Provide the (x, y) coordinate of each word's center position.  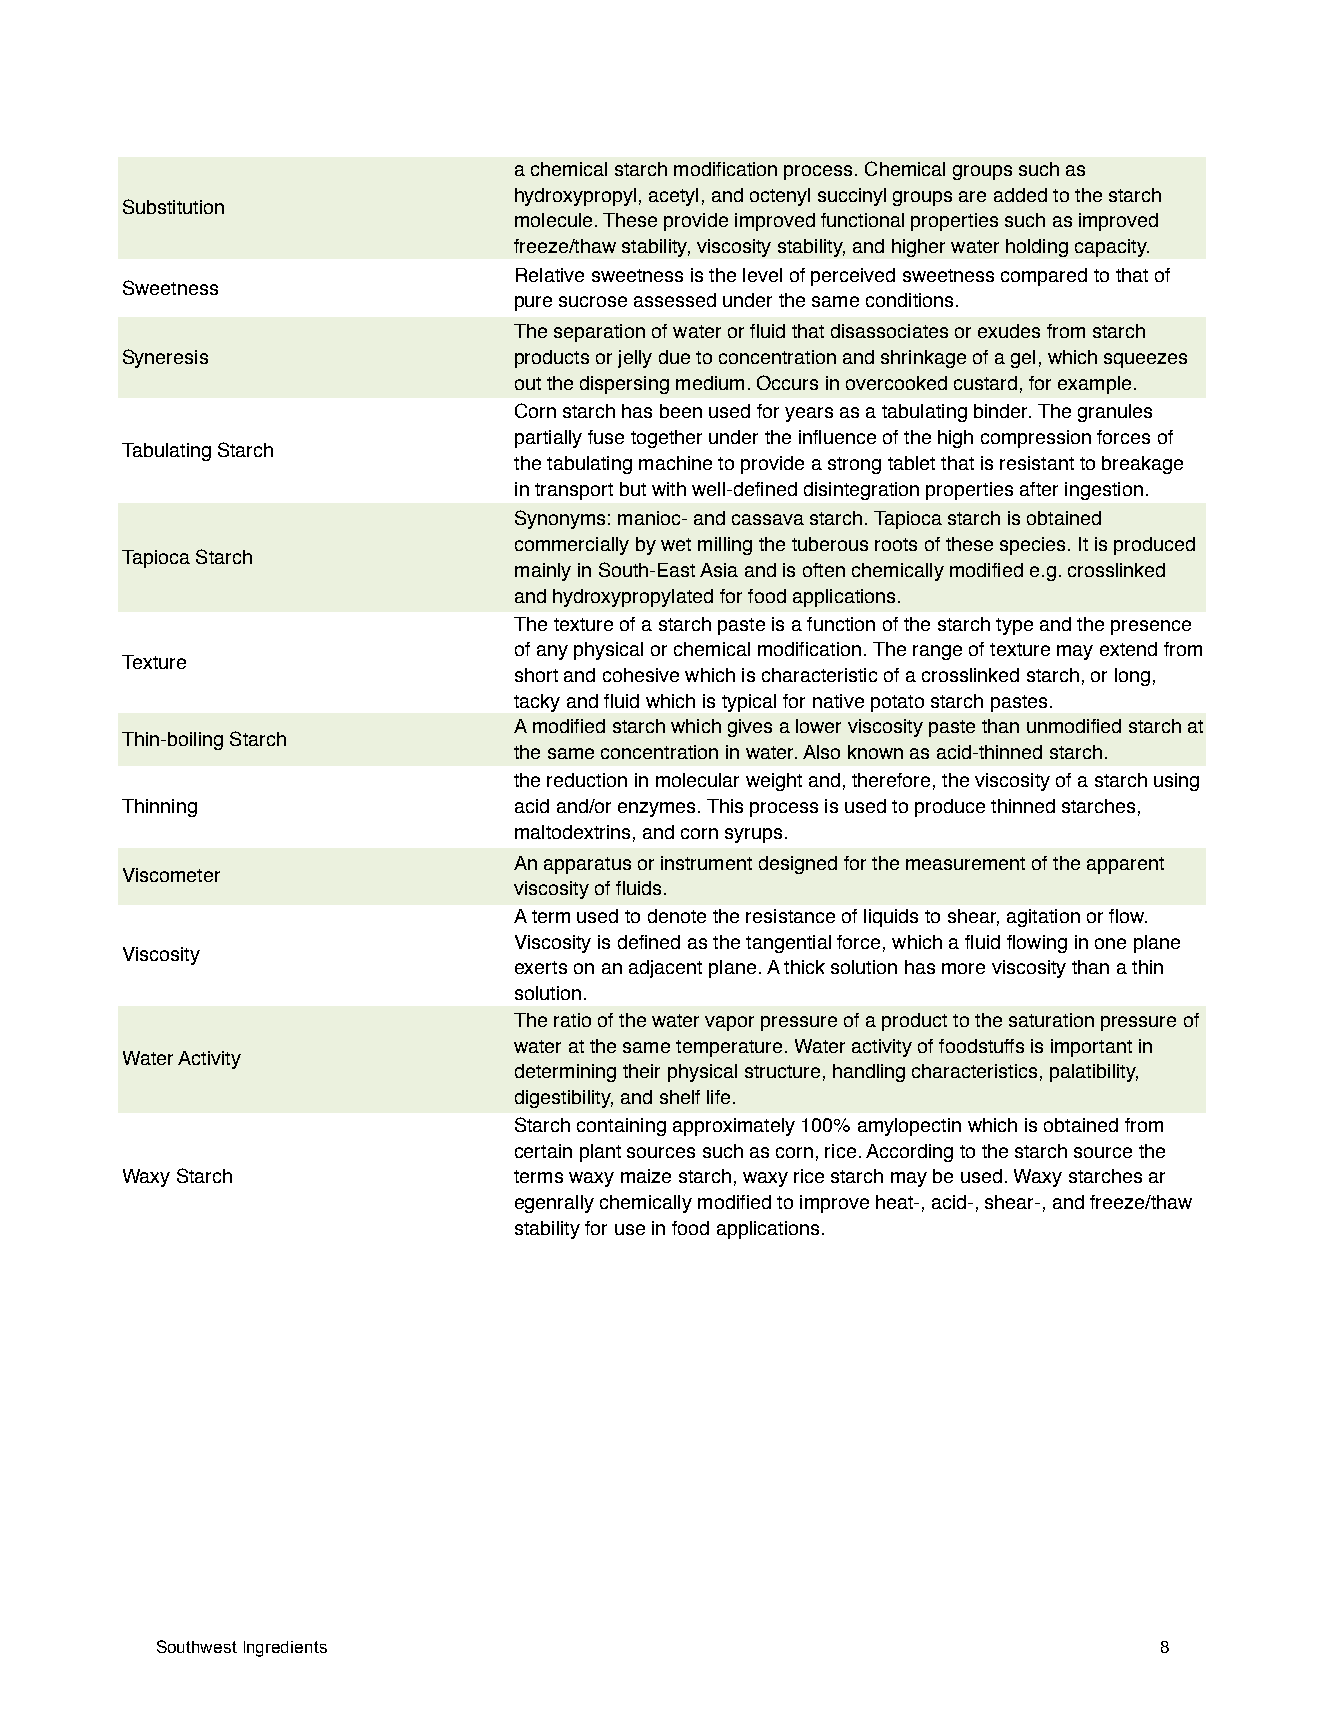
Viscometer (171, 875)
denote (677, 916)
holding (1037, 248)
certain (543, 1151)
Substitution (173, 206)
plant (600, 1153)
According (909, 1153)
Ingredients (285, 1649)
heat (896, 1202)
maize (646, 1176)
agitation (1043, 918)
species (1032, 546)
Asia (719, 570)
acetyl (673, 197)
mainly (543, 572)
